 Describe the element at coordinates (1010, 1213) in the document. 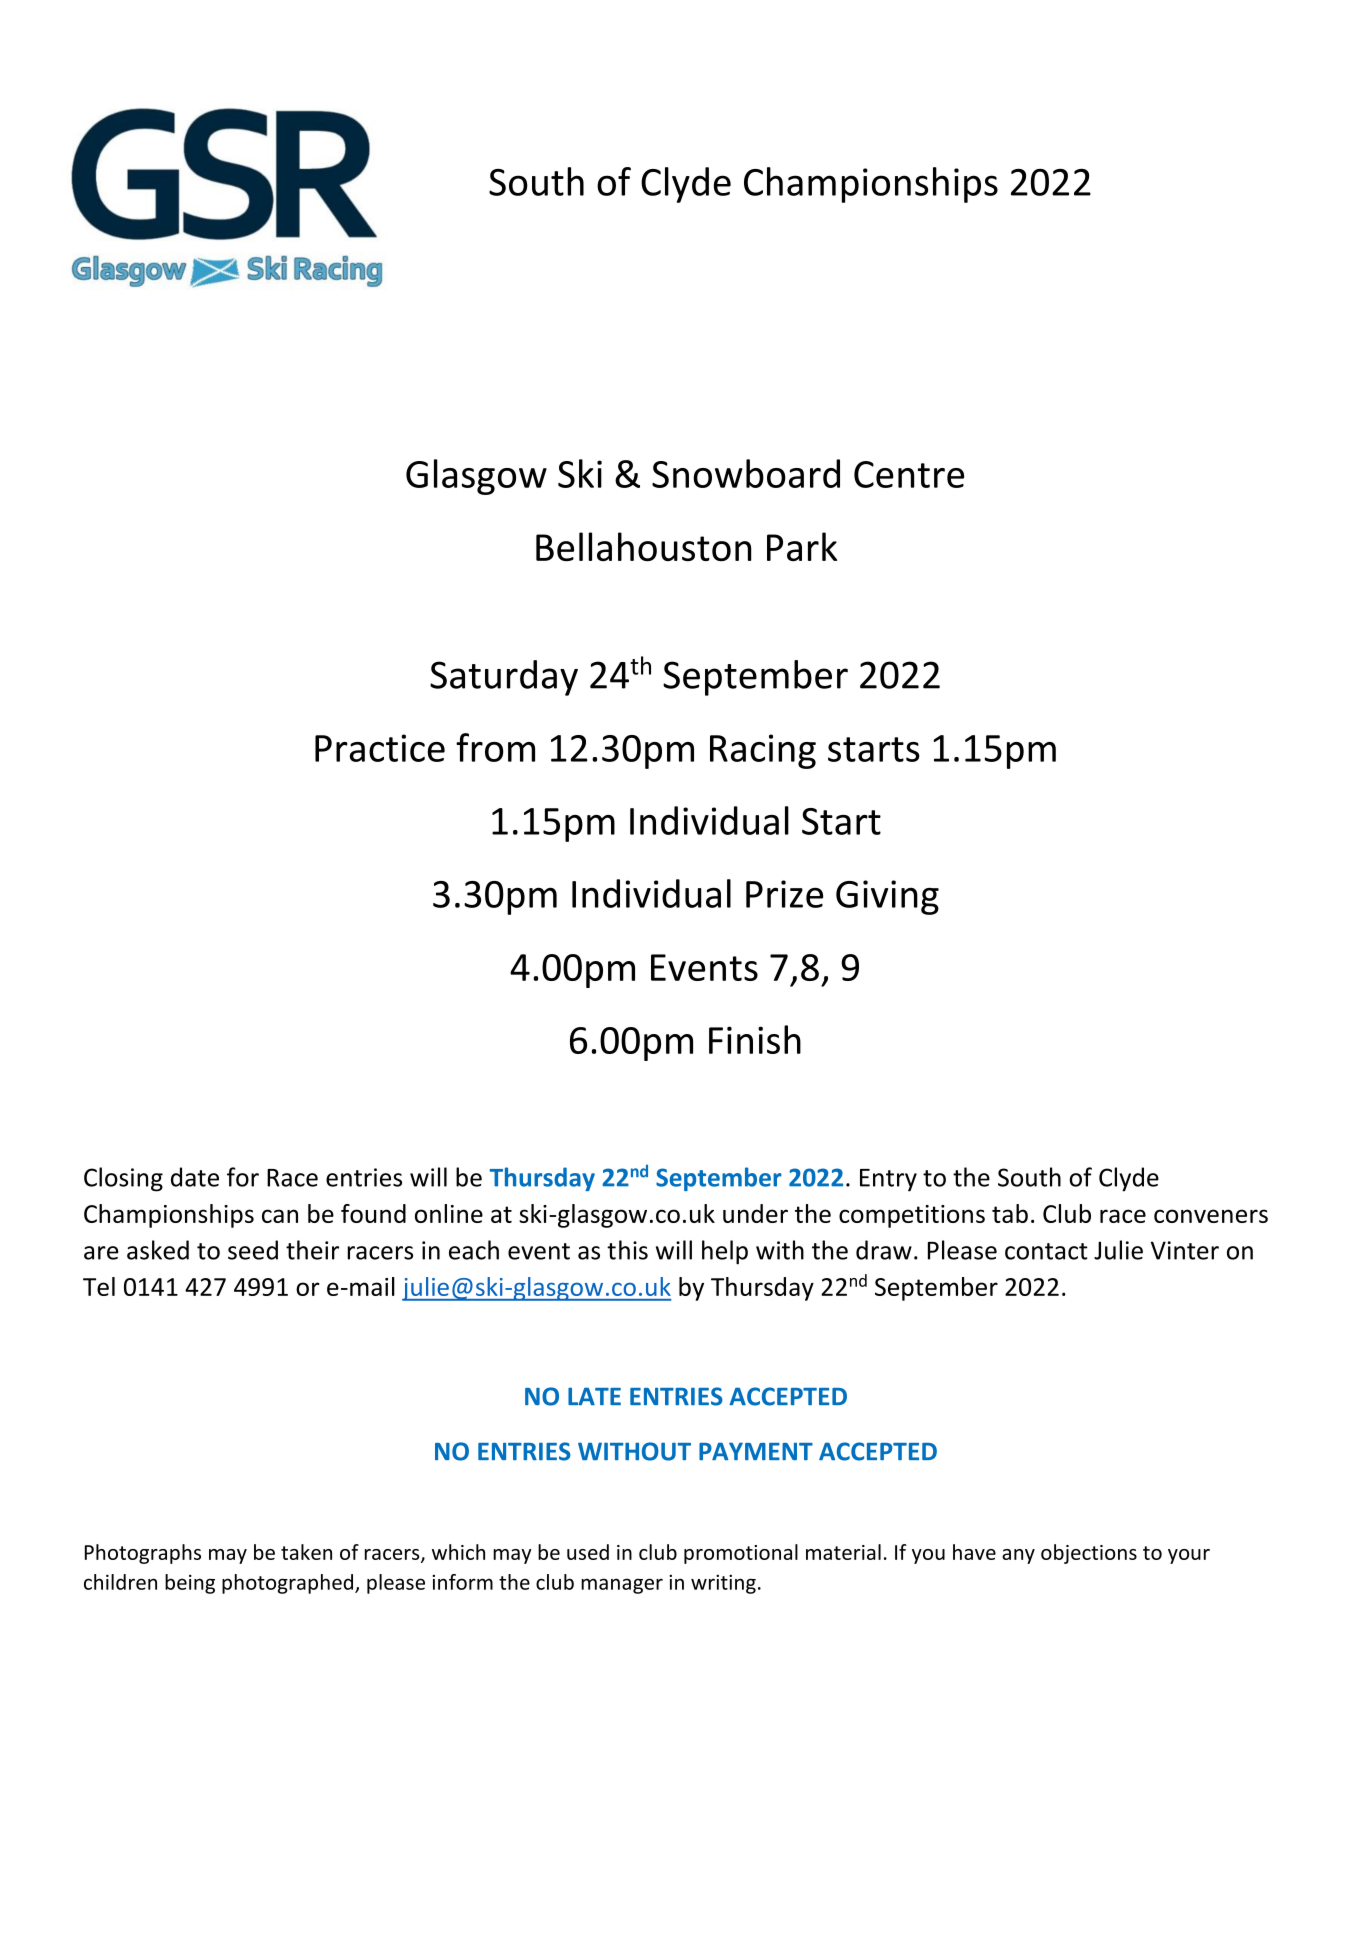

I see `tab` at that location.
